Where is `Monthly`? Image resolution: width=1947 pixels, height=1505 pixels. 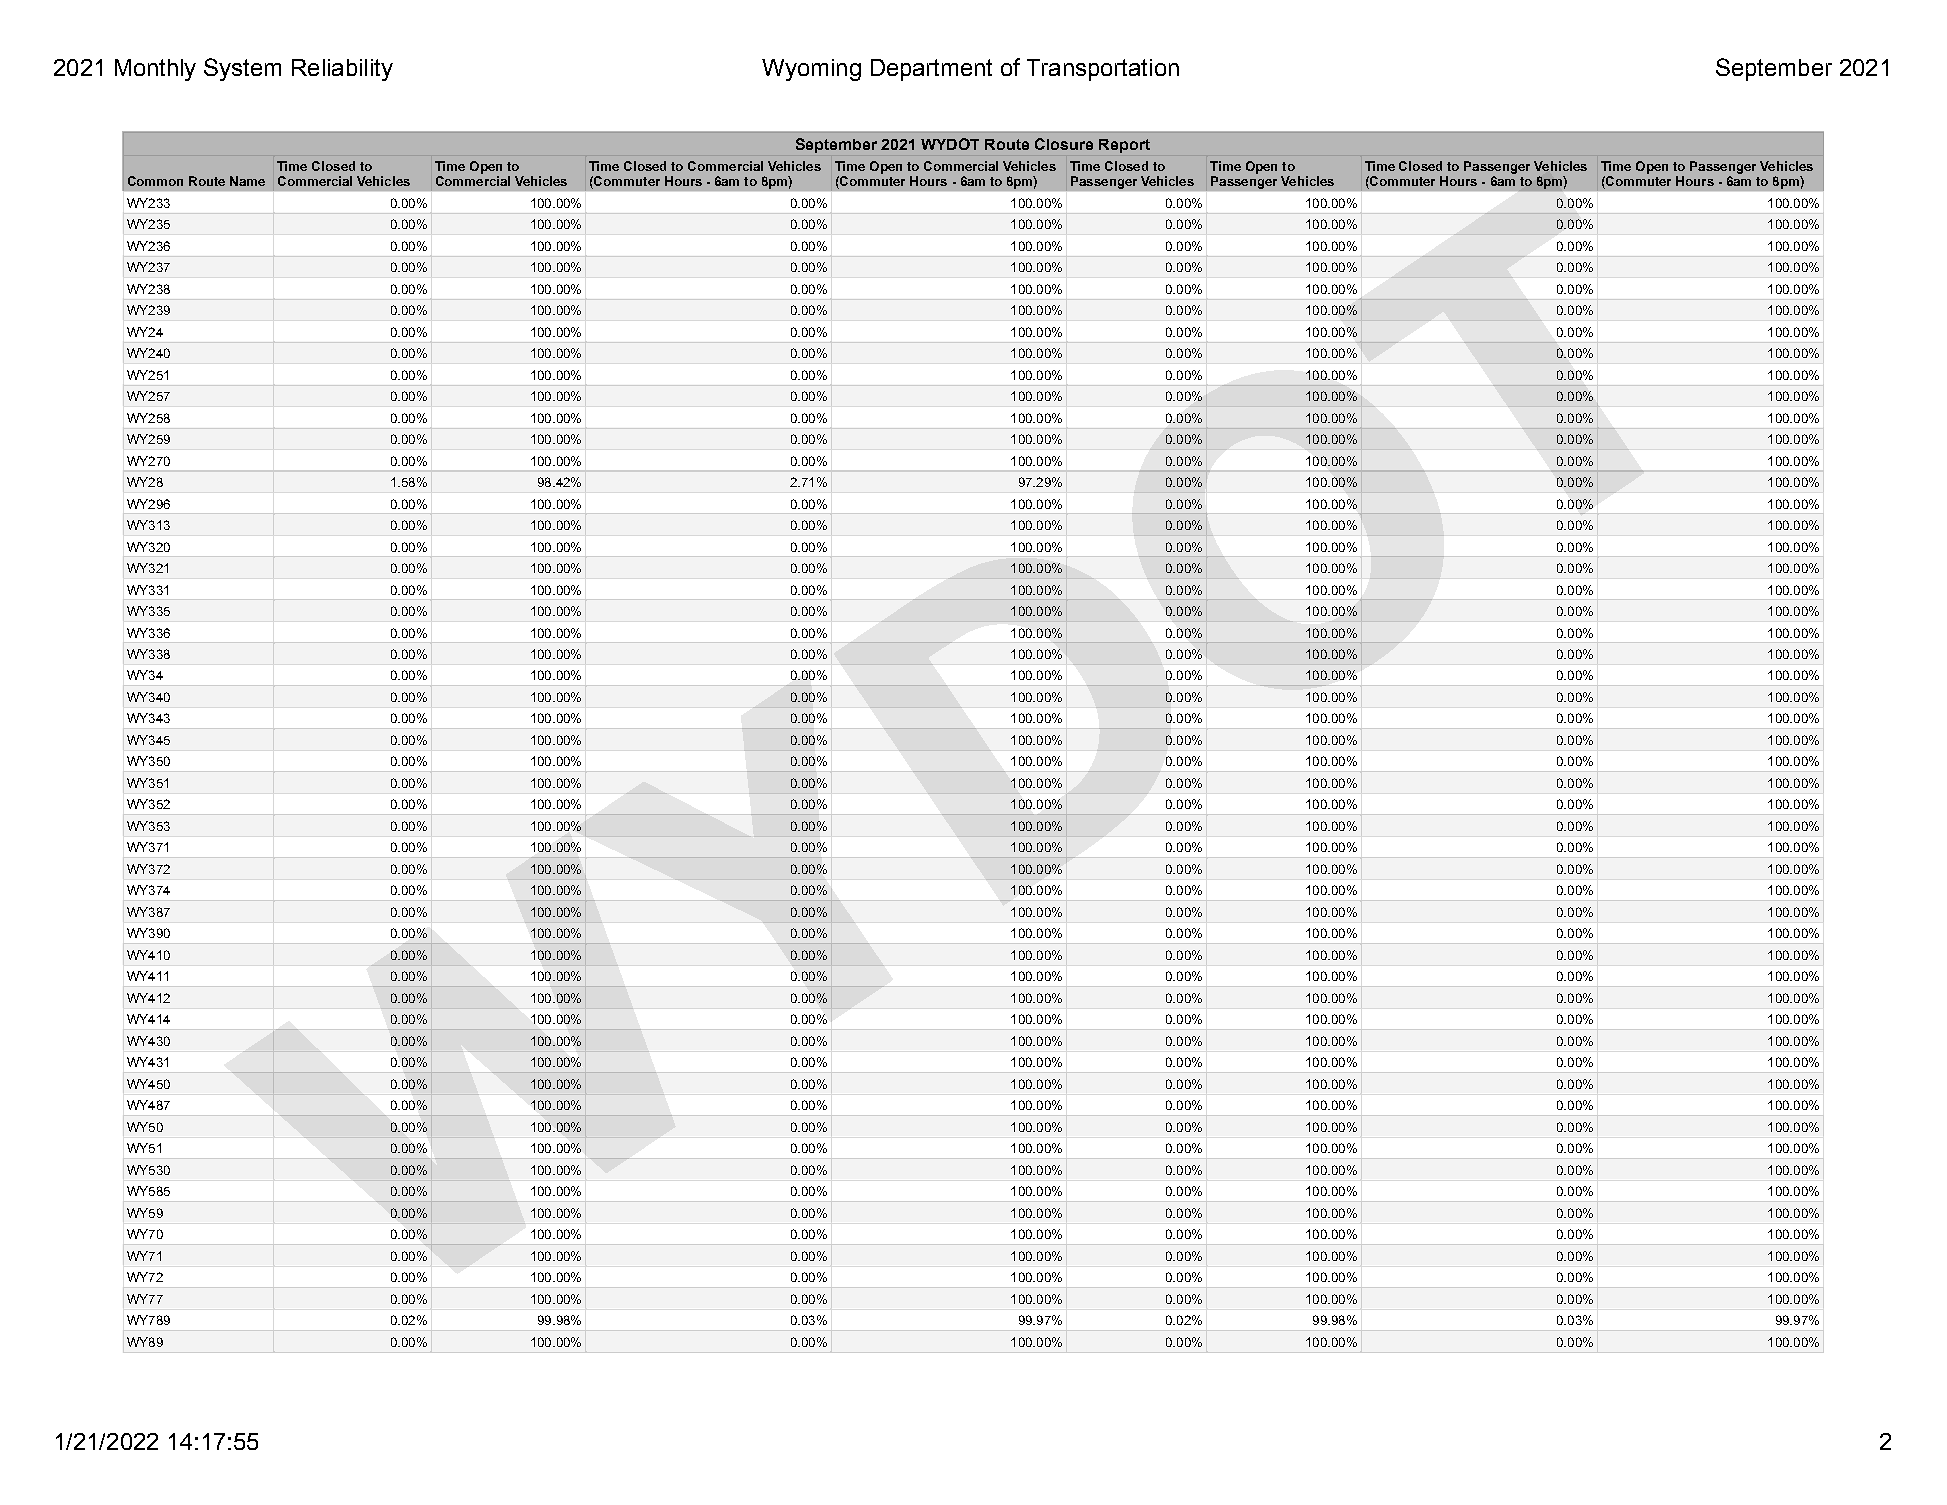 Monthly is located at coordinates (155, 70).
